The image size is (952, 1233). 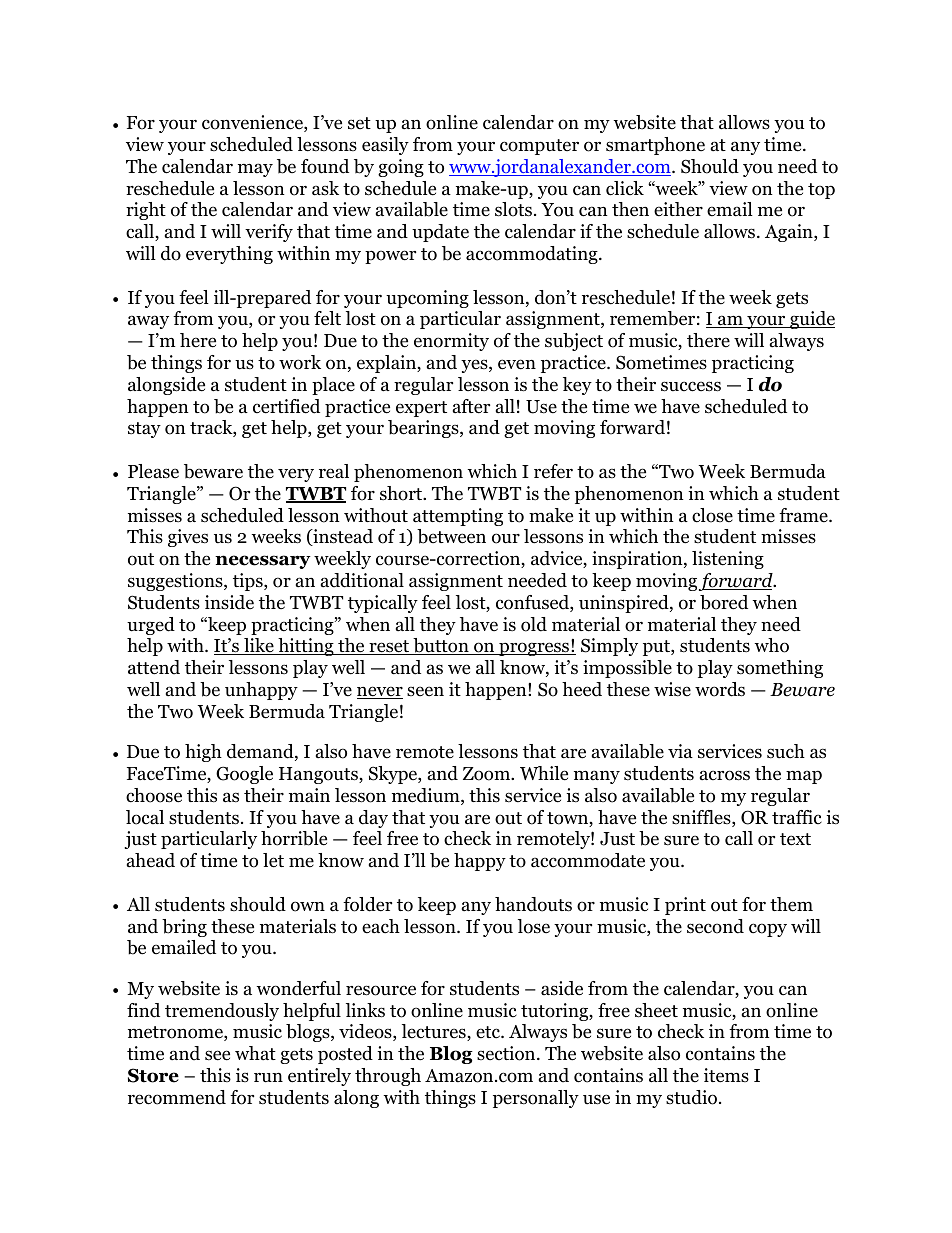 What do you see at coordinates (229, 602) in the image?
I see `inside` at bounding box center [229, 602].
